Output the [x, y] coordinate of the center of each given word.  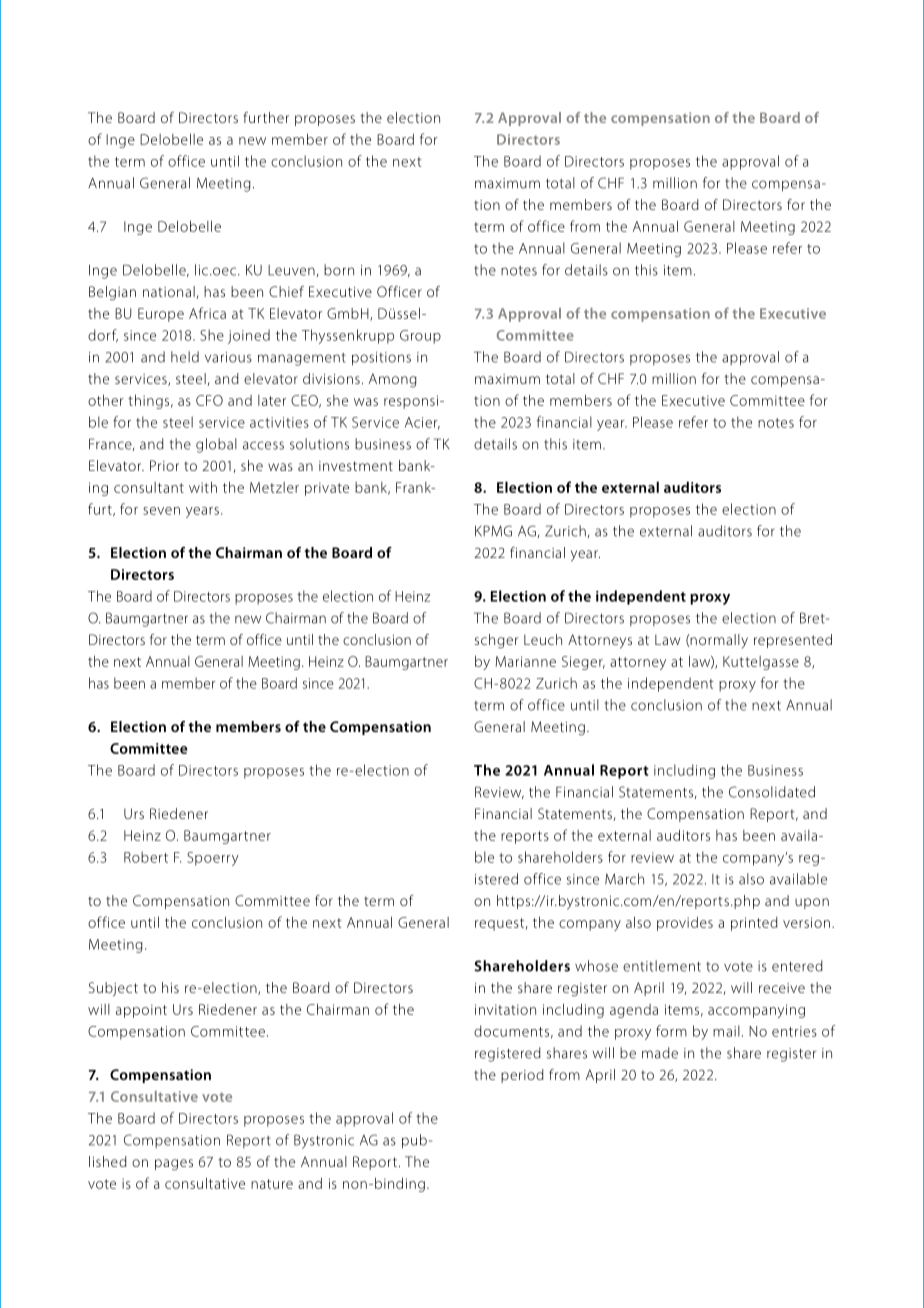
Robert [146, 857]
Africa [207, 313]
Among [393, 380]
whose [596, 966]
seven [161, 511]
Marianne [526, 661]
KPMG [493, 531]
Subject [113, 989]
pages [174, 1165]
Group [420, 337]
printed [754, 924]
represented [793, 641]
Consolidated [772, 792]
